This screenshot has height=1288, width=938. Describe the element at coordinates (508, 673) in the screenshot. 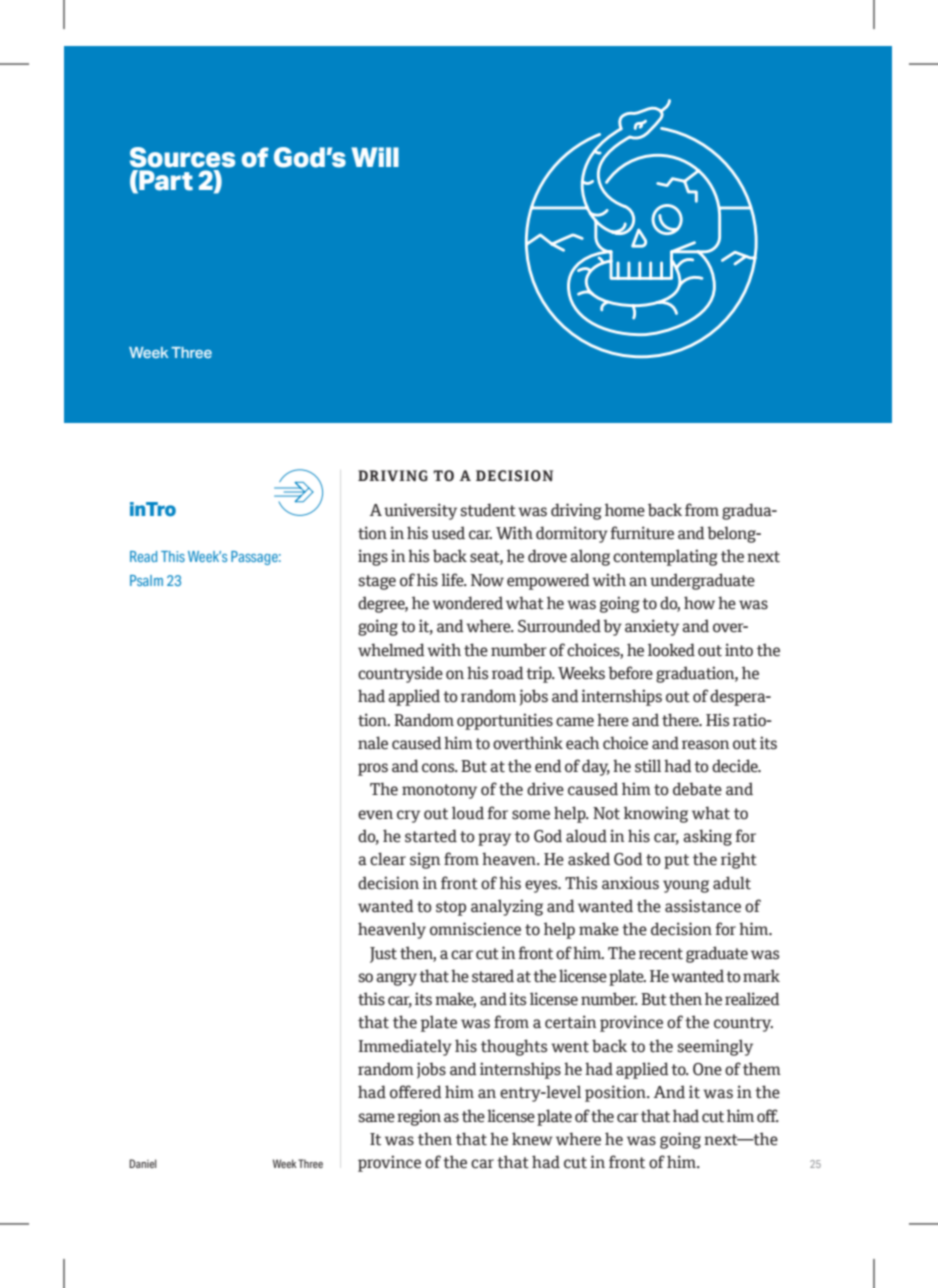

I see `road` at that location.
